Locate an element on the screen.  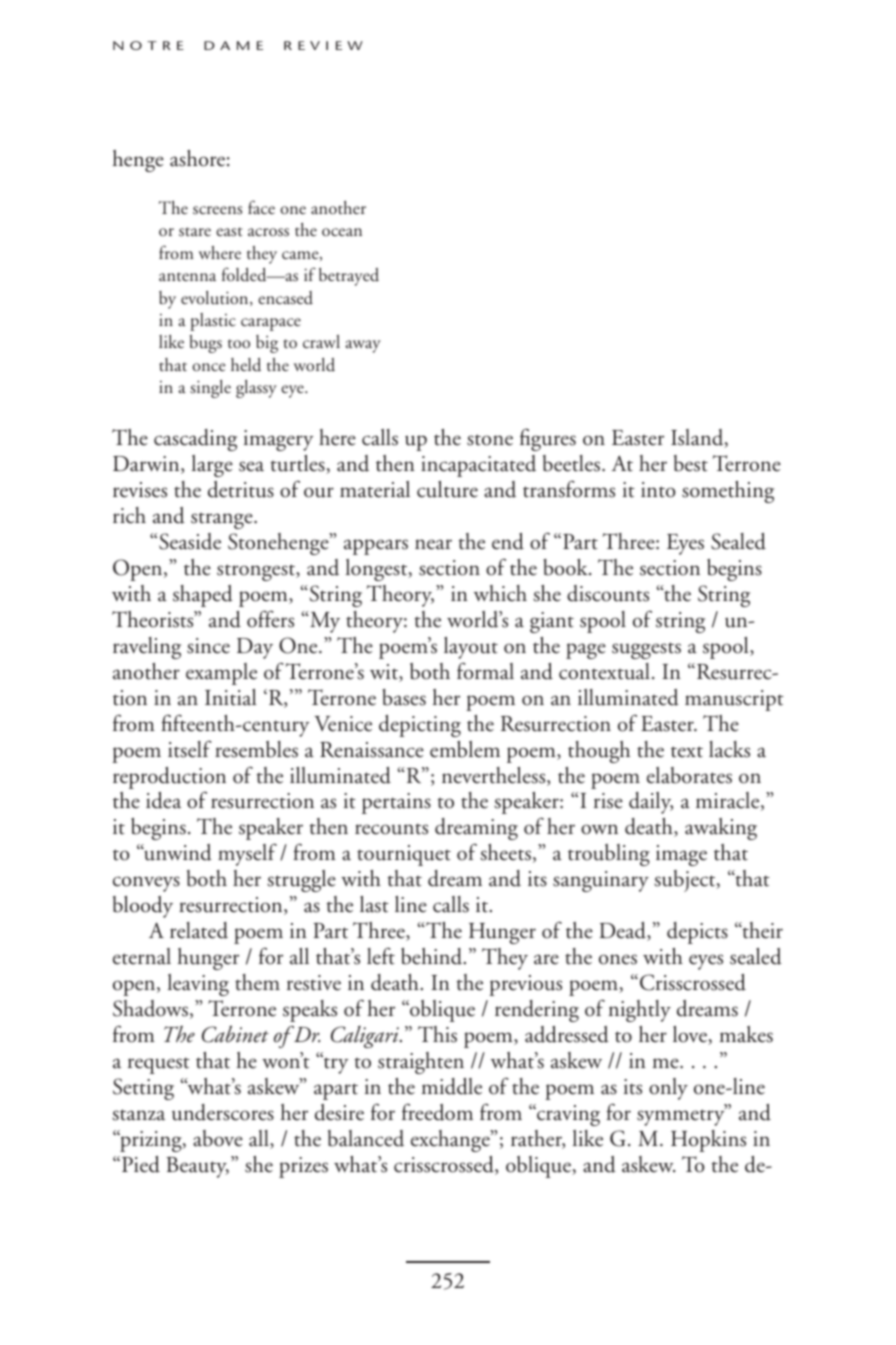
ocean is located at coordinates (342, 232).
